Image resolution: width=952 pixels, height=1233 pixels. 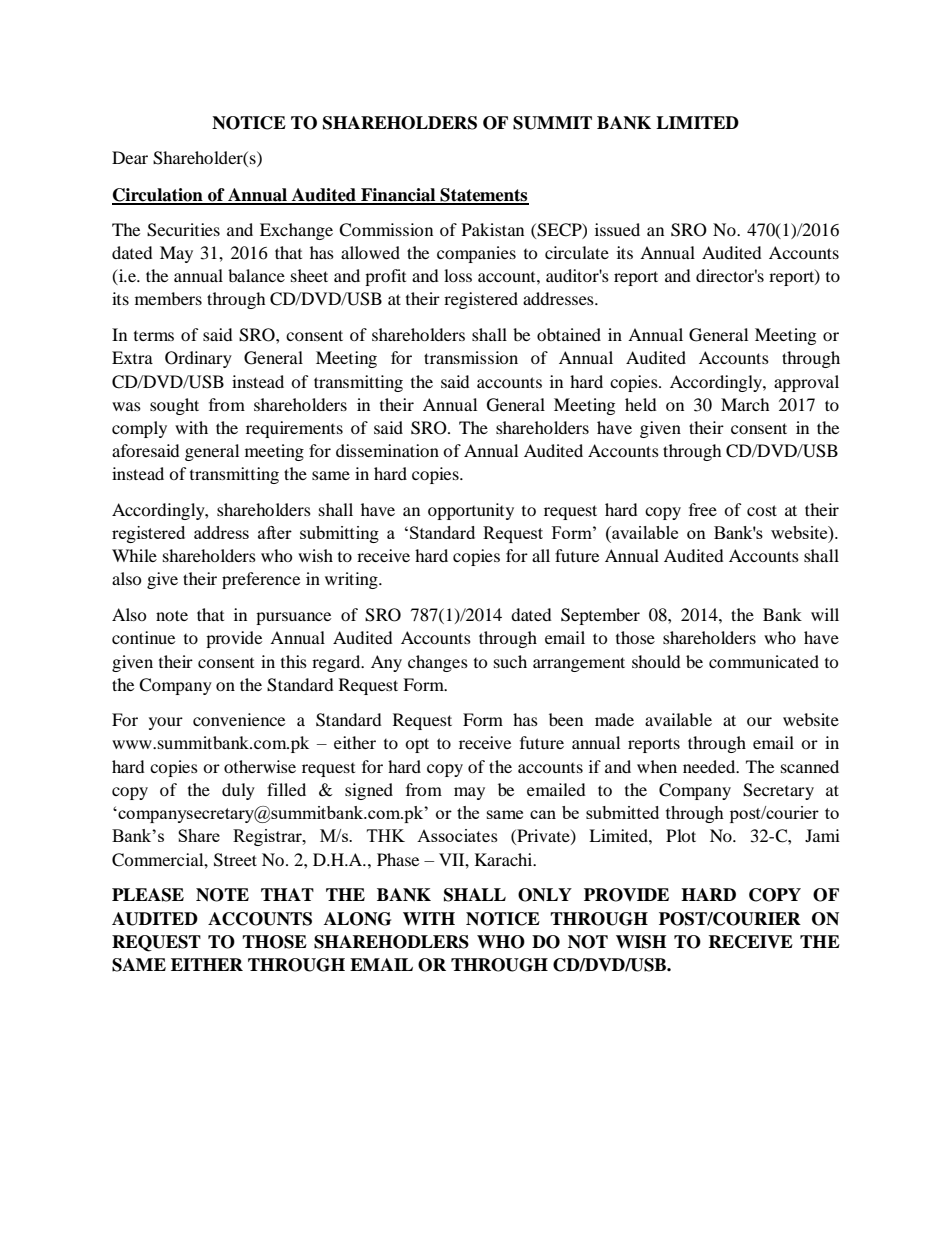 I want to click on Statements, so click(x=483, y=196).
